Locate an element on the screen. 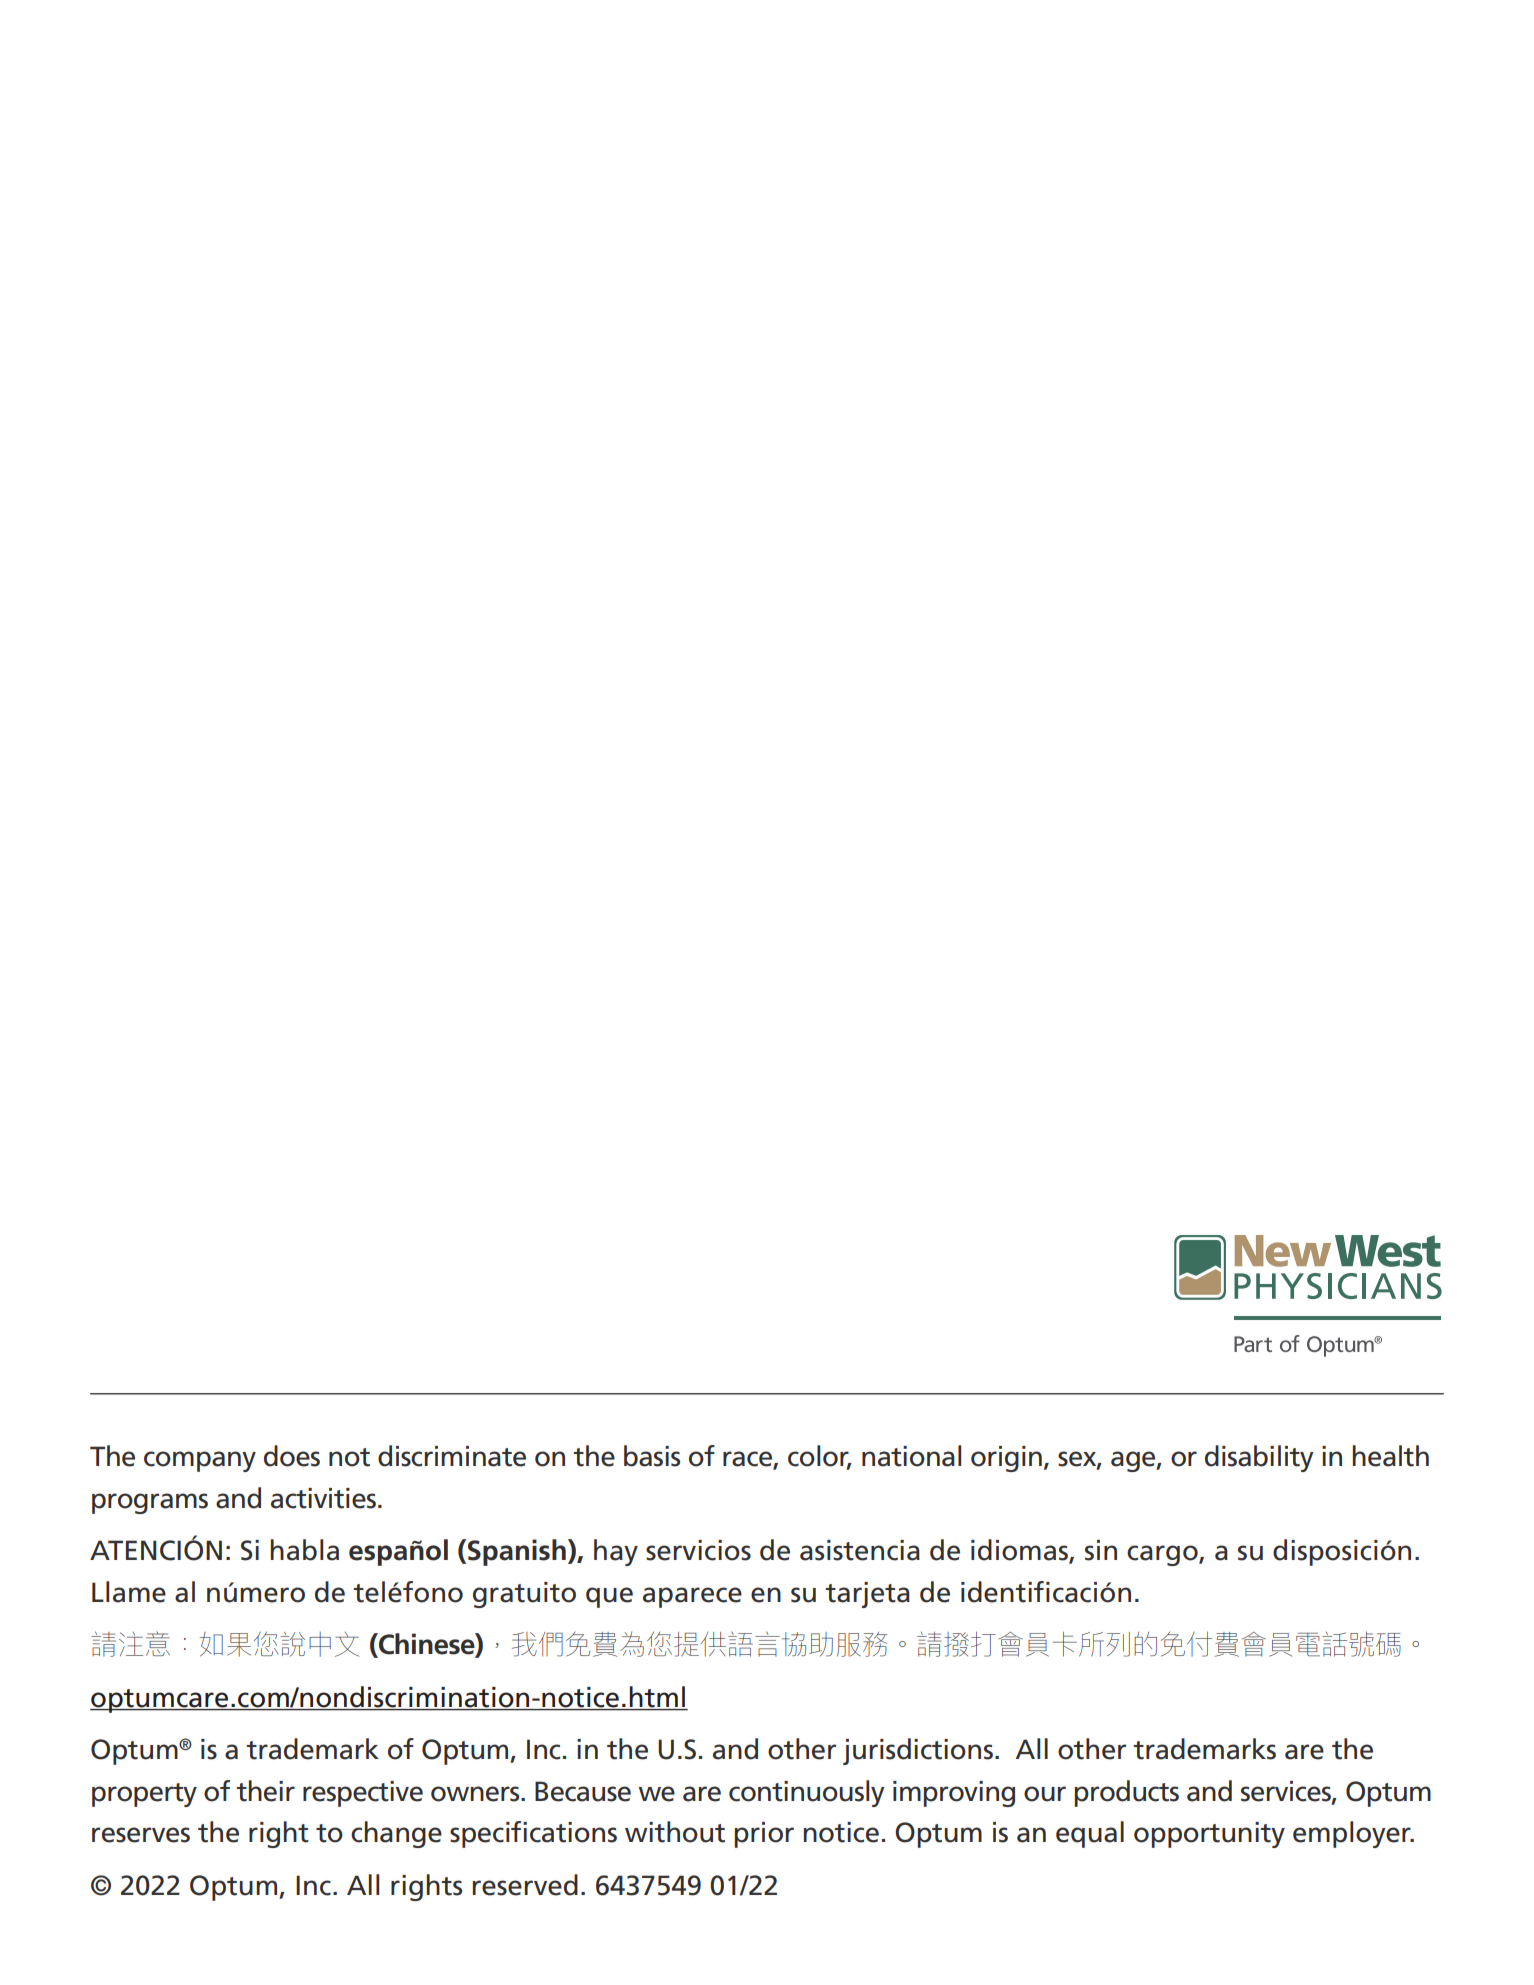  jurisdictions is located at coordinates (918, 1751).
